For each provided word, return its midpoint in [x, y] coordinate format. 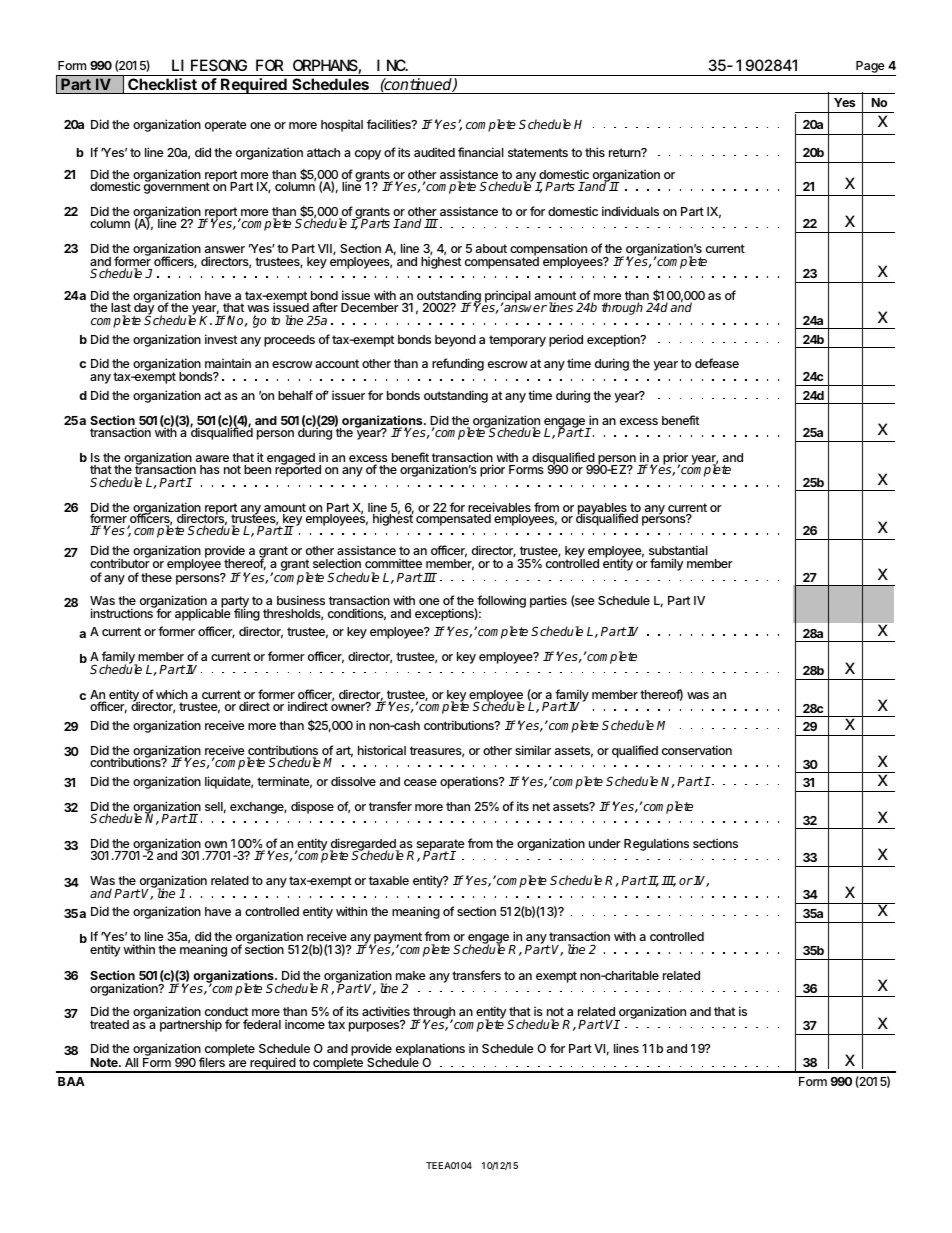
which [172, 694]
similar [533, 750]
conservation [697, 750]
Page [870, 67]
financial [481, 152]
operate [226, 126]
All [131, 1062]
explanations [430, 1051]
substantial [678, 550]
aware [212, 458]
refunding [458, 364]
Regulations [656, 844]
